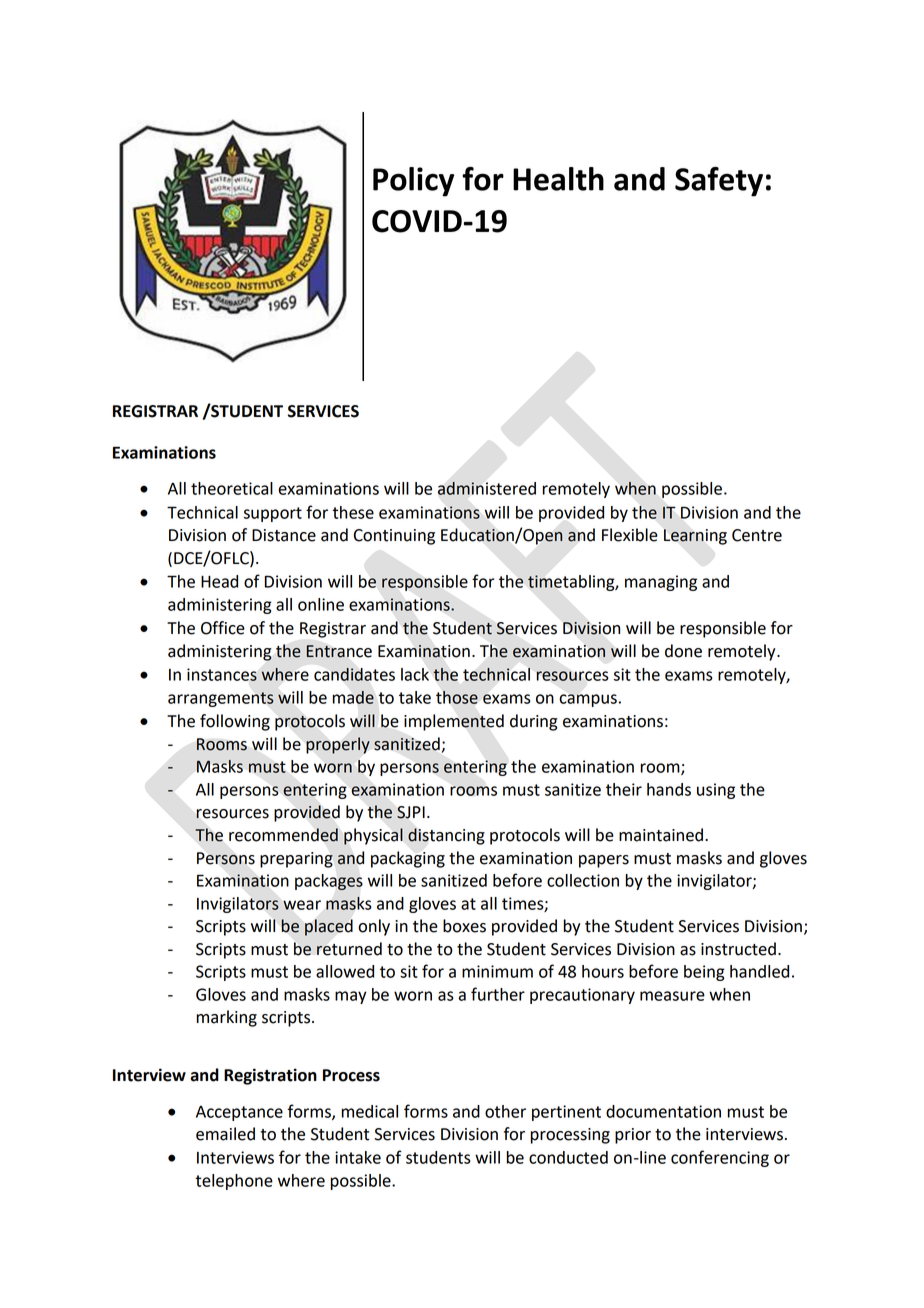 The height and width of the screenshot is (1308, 924). I want to click on conferencing, so click(720, 1158).
